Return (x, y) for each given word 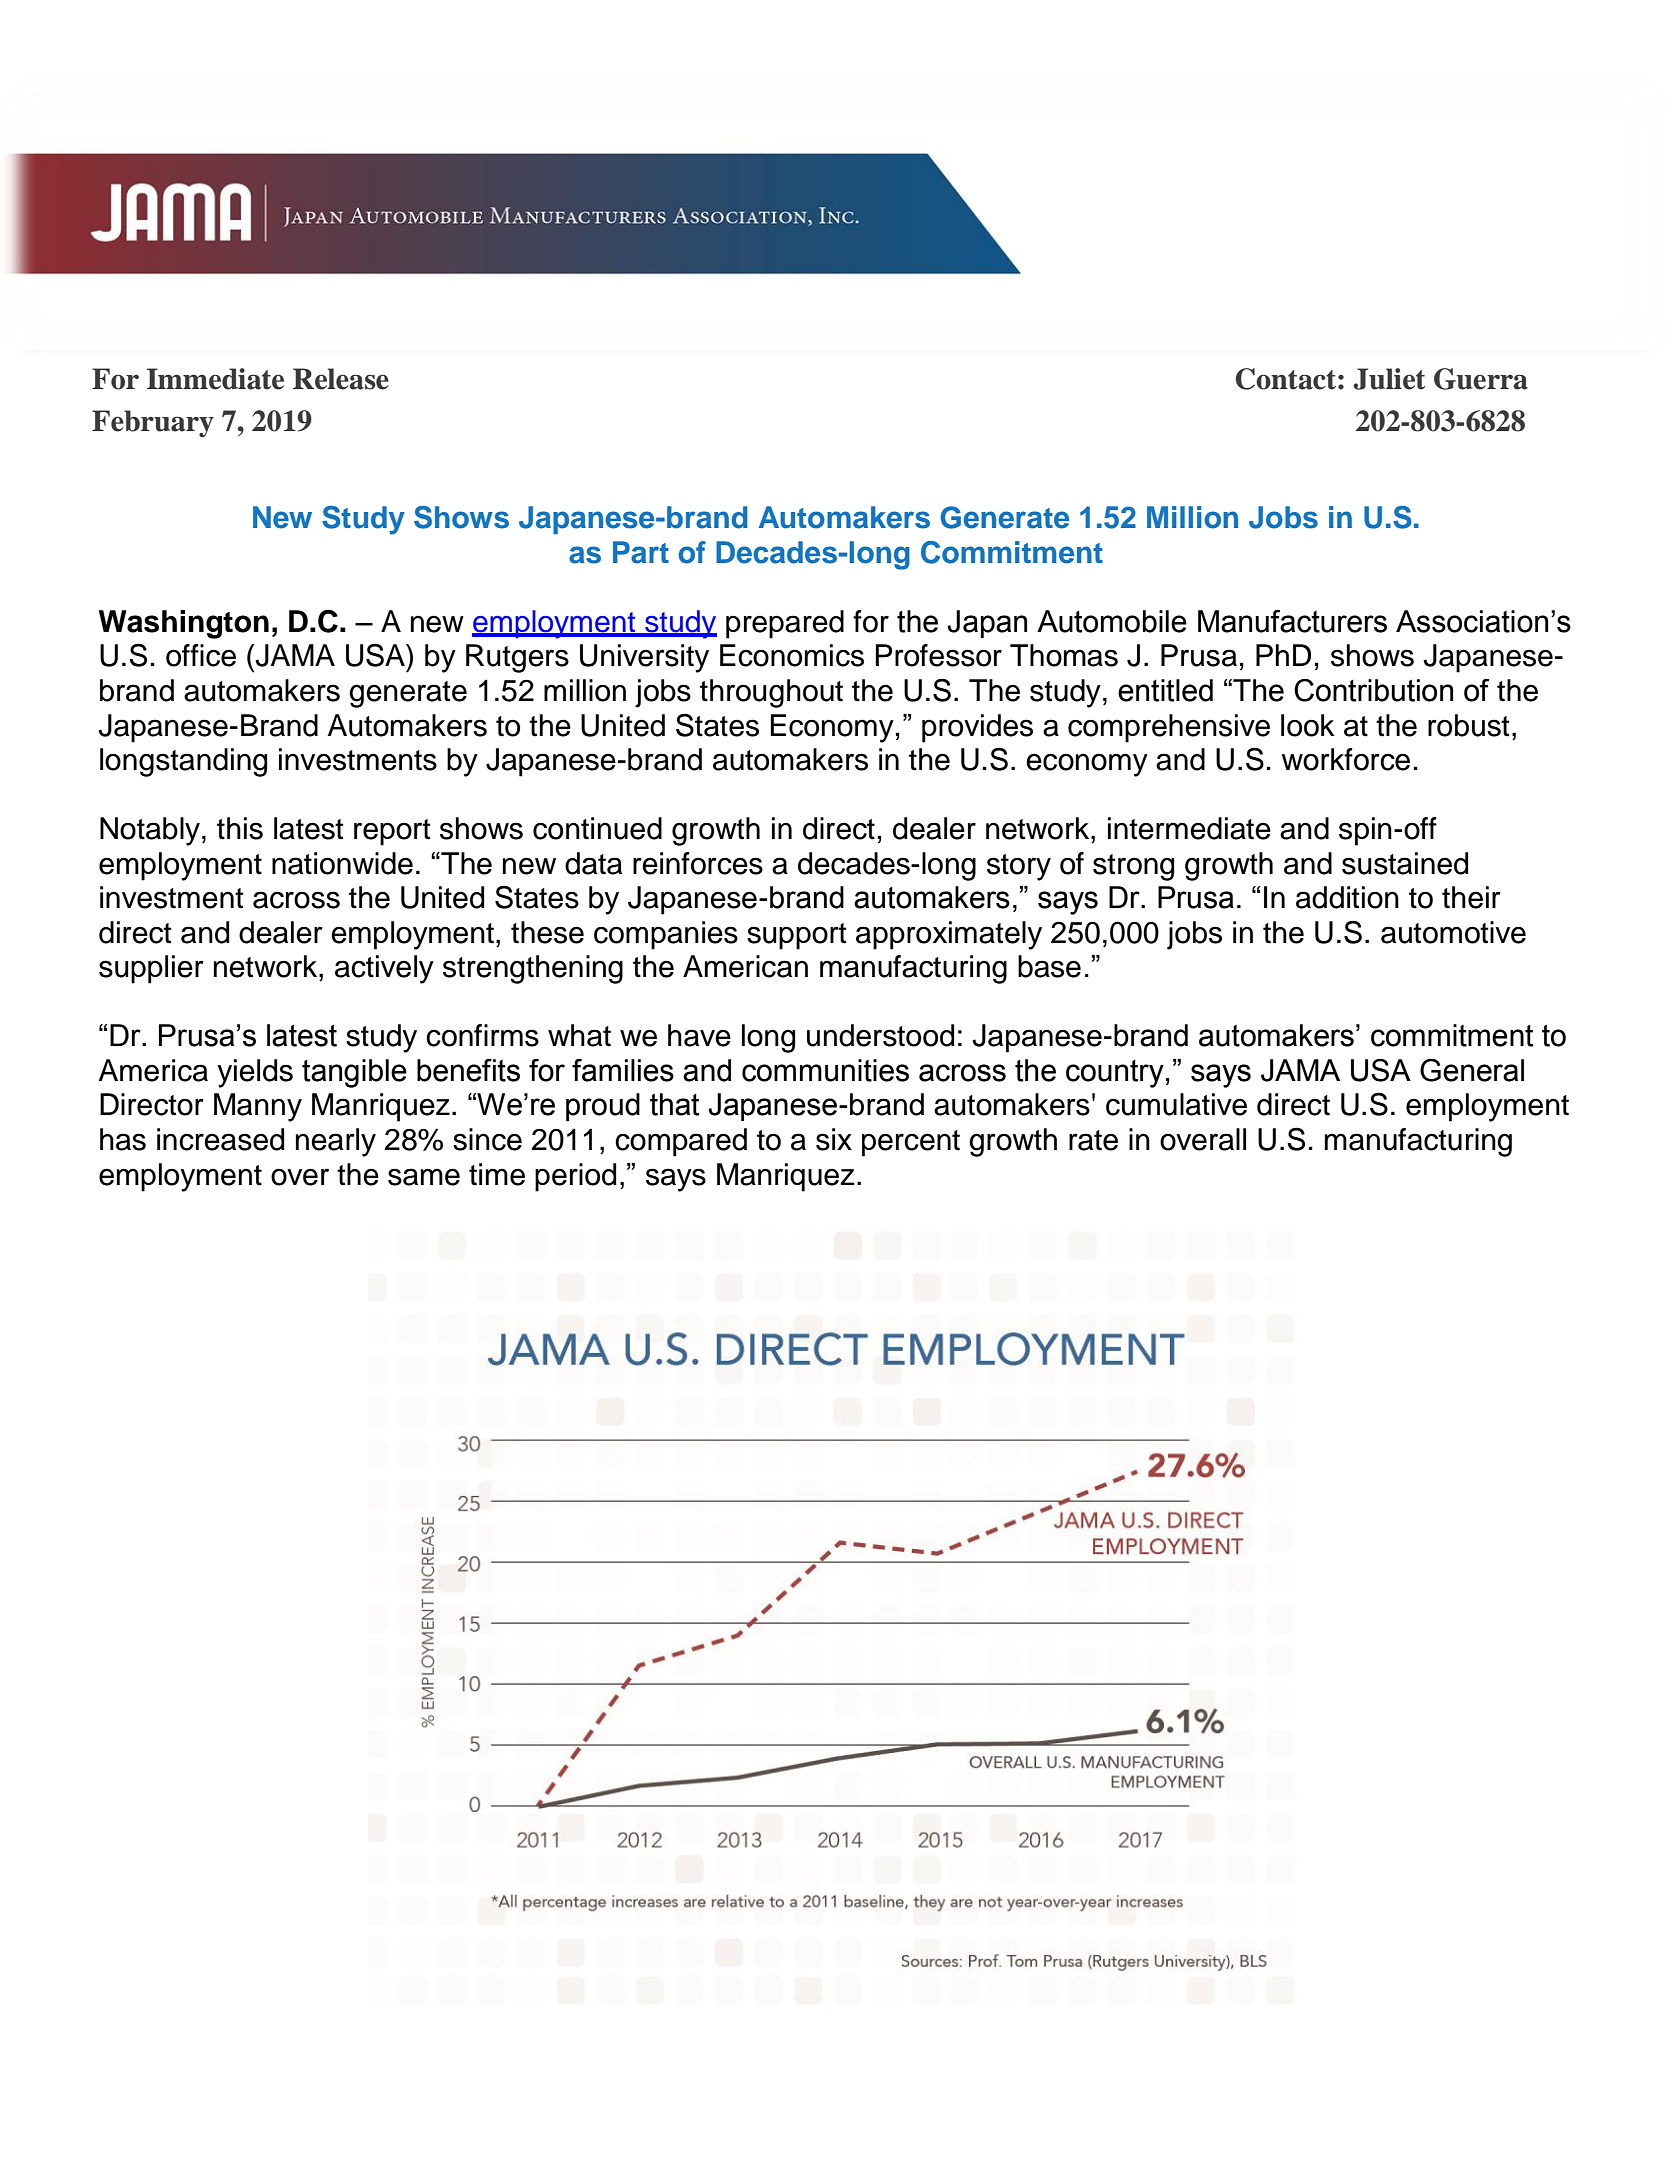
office (201, 655)
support (797, 936)
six (834, 1139)
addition (1347, 897)
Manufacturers (1292, 621)
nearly (336, 1142)
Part (641, 552)
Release (341, 379)
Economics (792, 655)
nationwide (342, 863)
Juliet (1389, 379)
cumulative (1176, 1104)
